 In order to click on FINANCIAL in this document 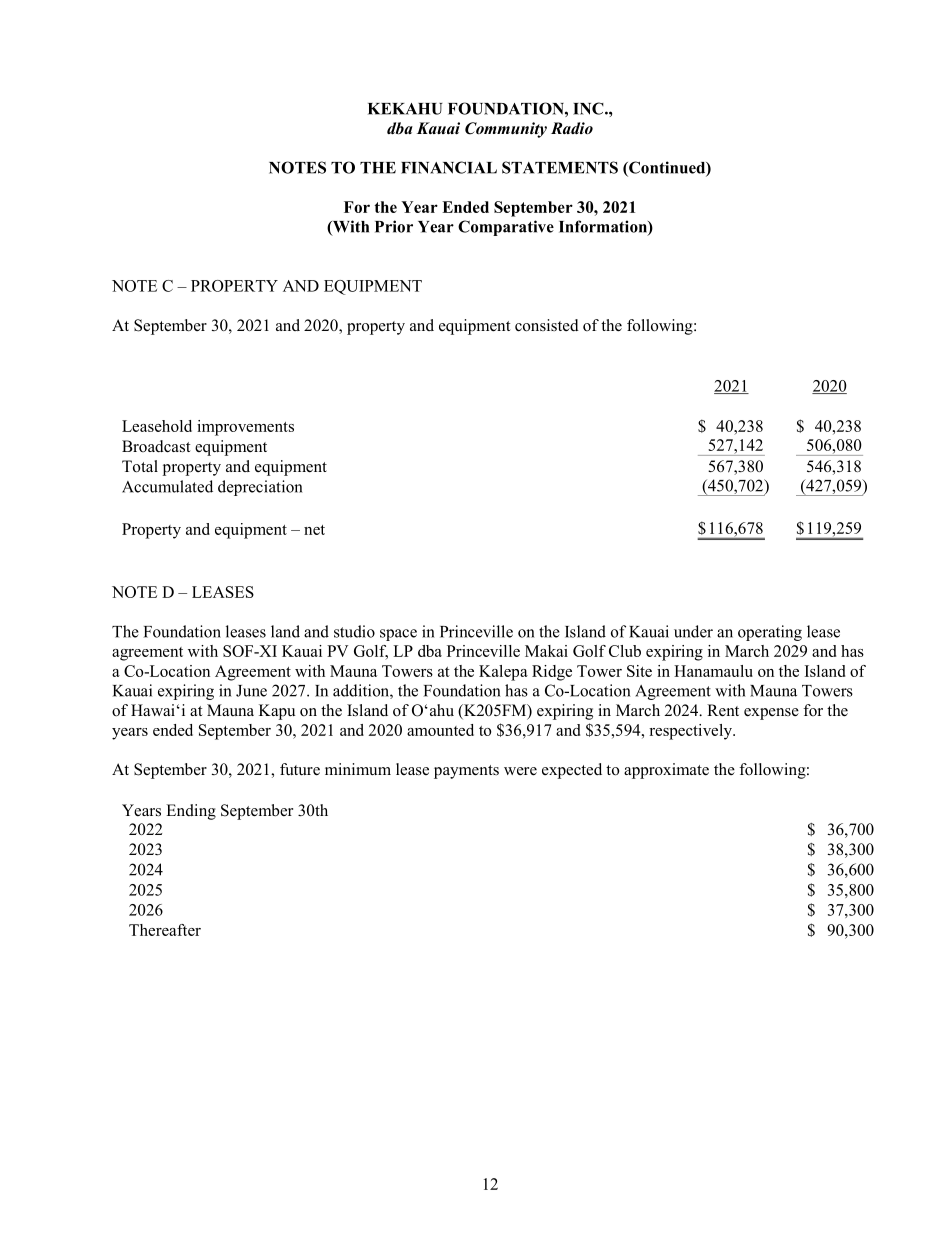, I will do `click(449, 167)`.
